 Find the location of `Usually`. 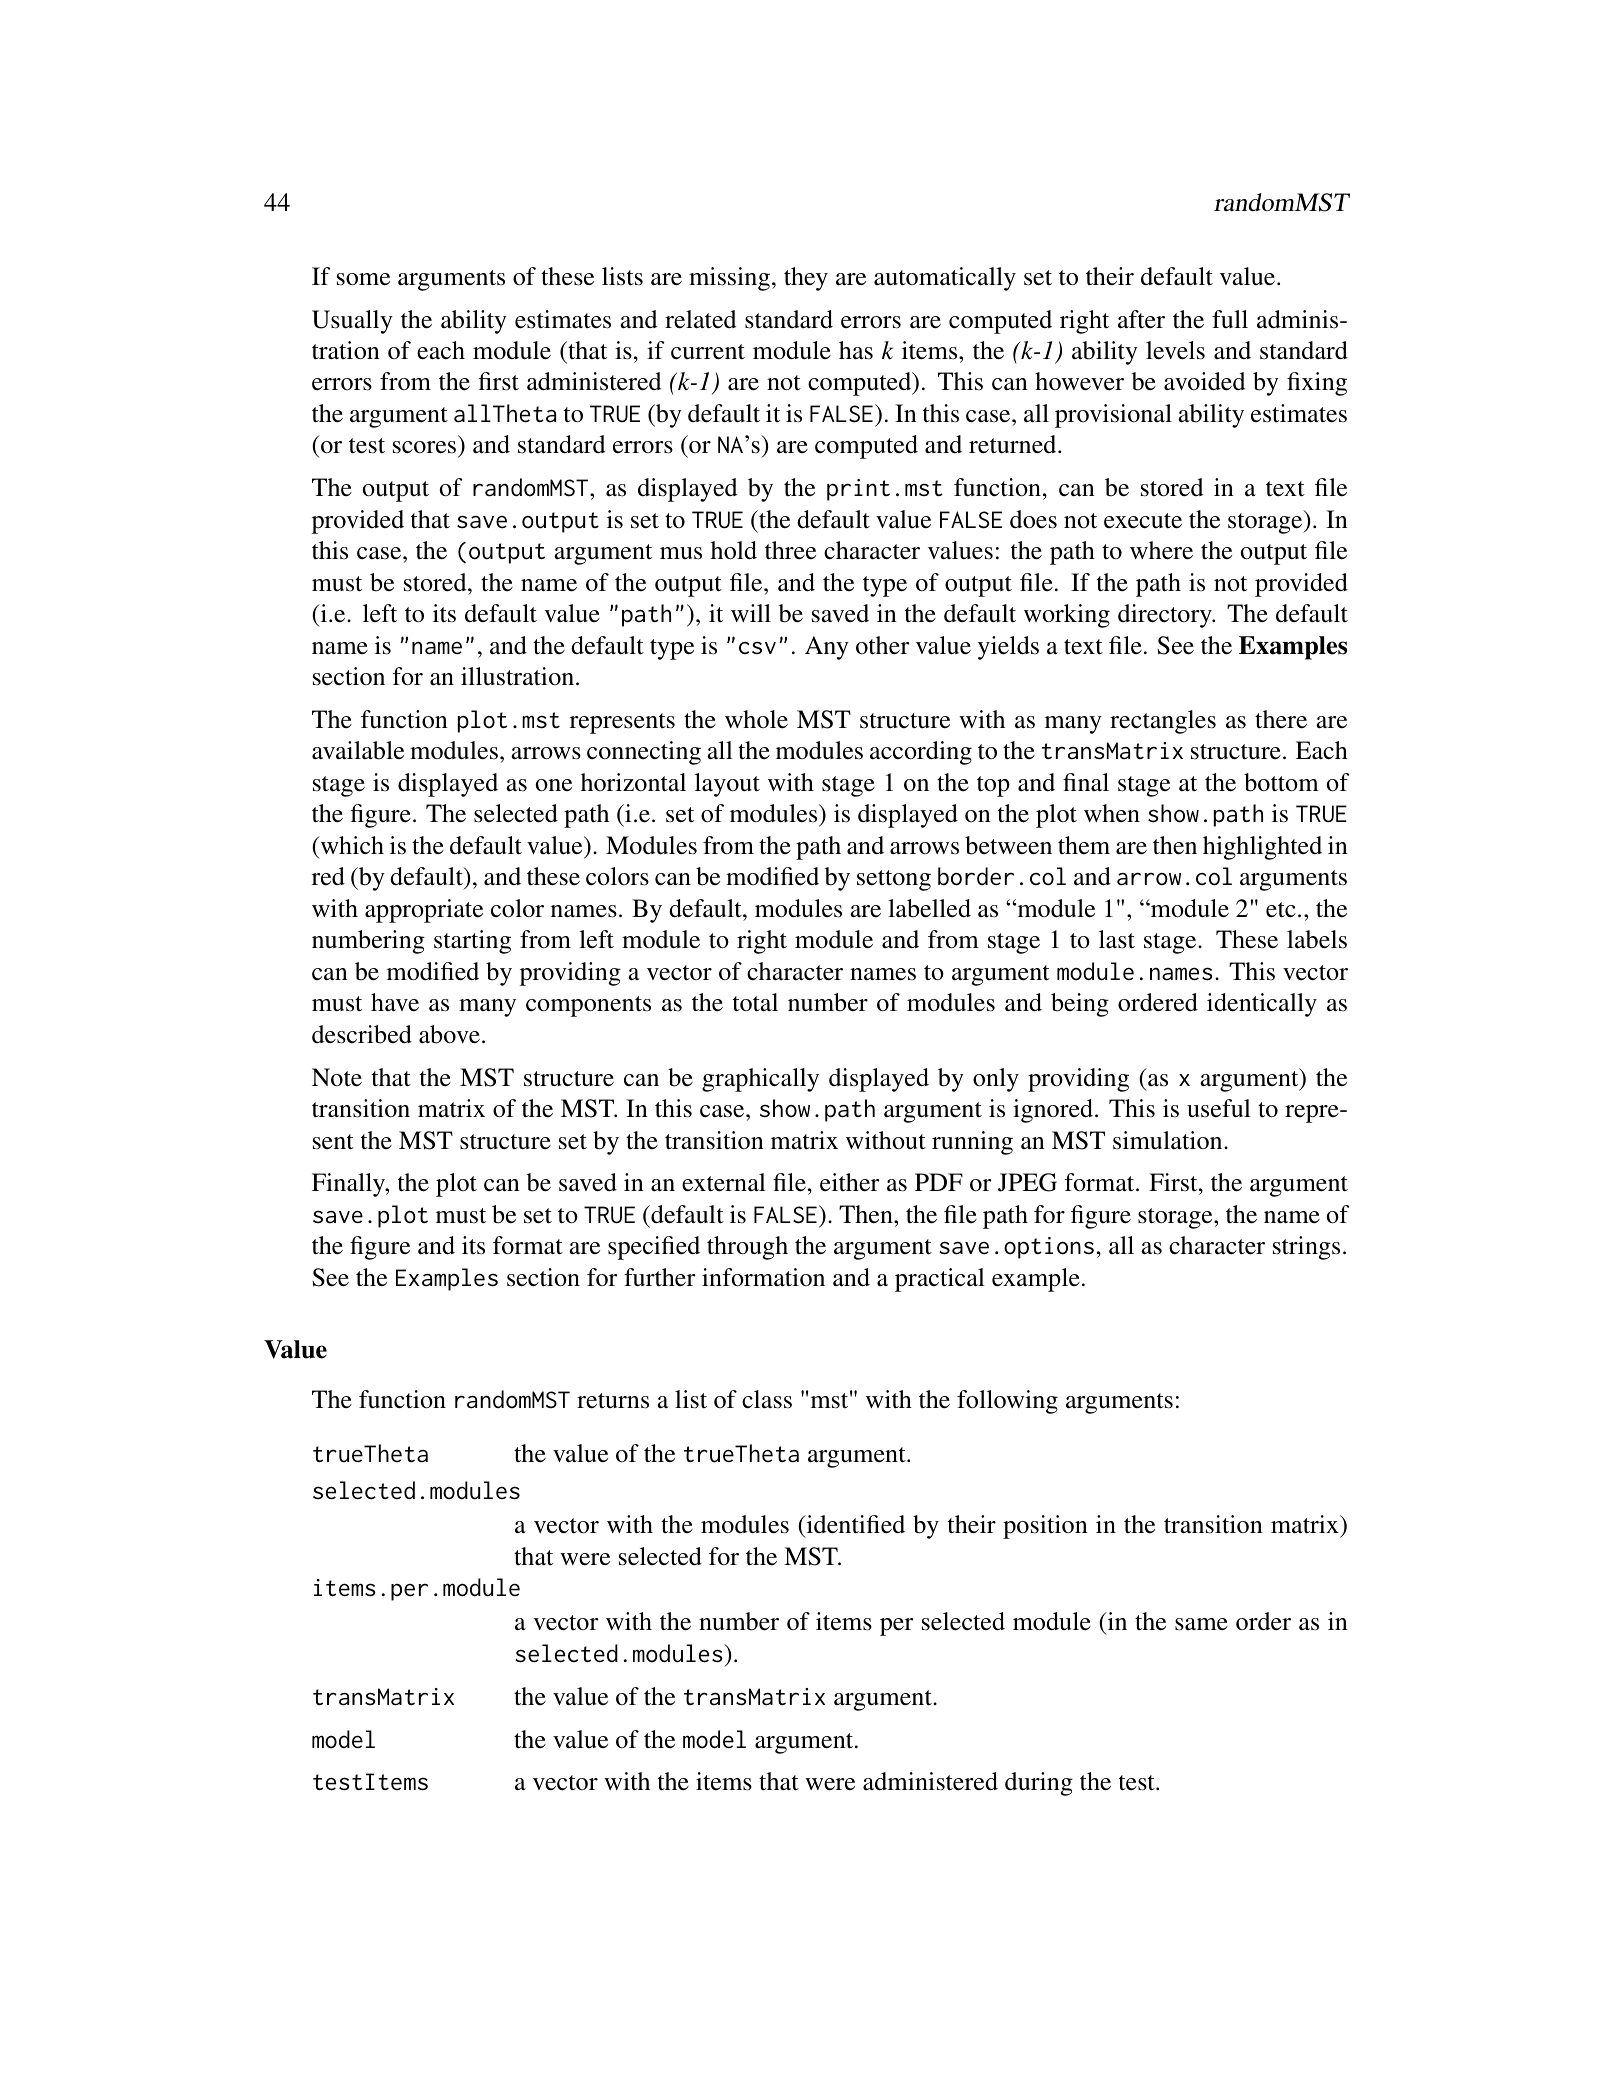

Usually is located at coordinates (352, 322).
